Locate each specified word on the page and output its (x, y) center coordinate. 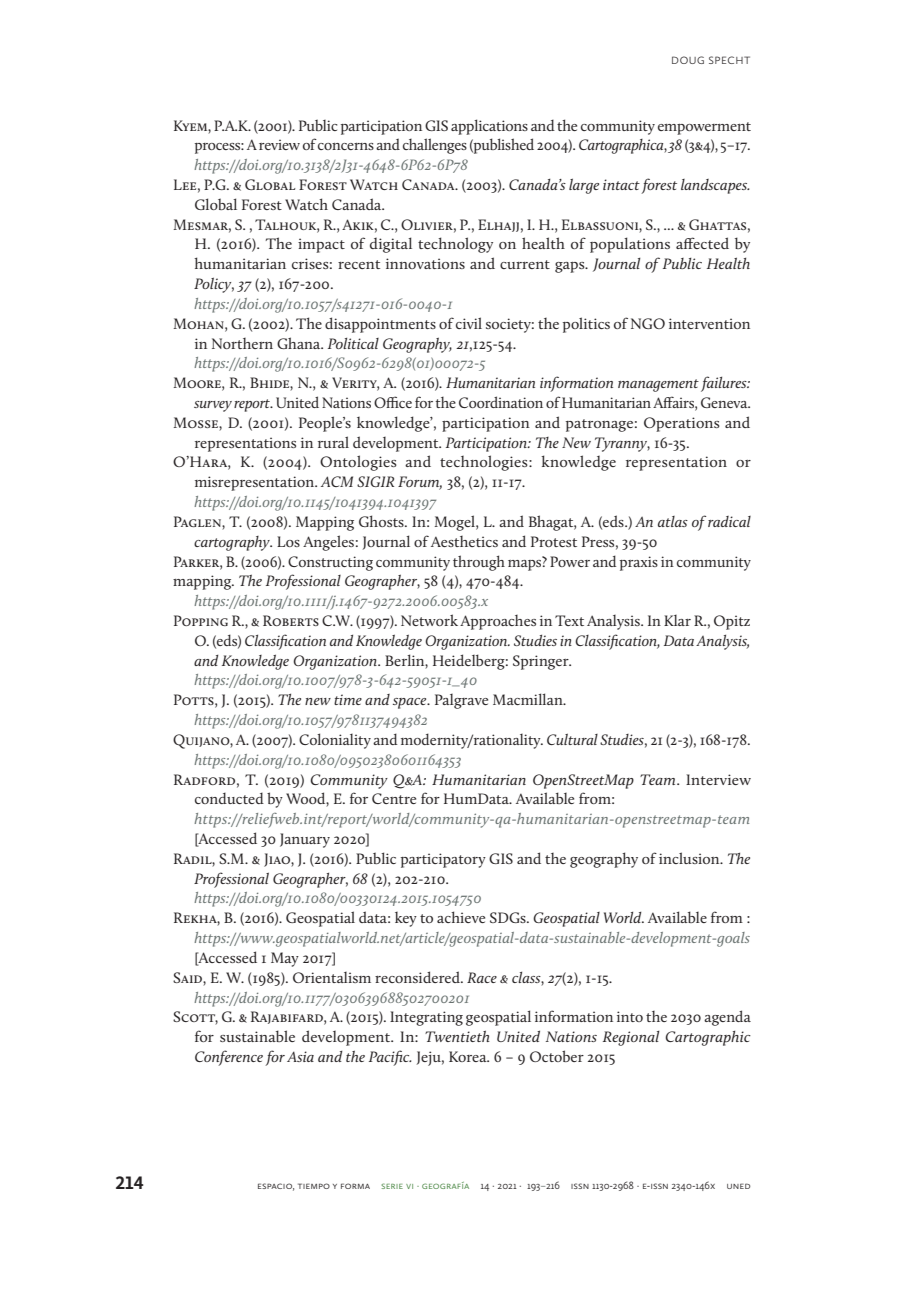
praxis (639, 563)
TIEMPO (314, 1186)
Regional (631, 1038)
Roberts (291, 620)
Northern (242, 343)
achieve (461, 917)
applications (489, 127)
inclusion (690, 858)
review (279, 144)
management (658, 385)
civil (469, 323)
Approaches (498, 622)
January (305, 840)
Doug (688, 60)
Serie (392, 1186)
